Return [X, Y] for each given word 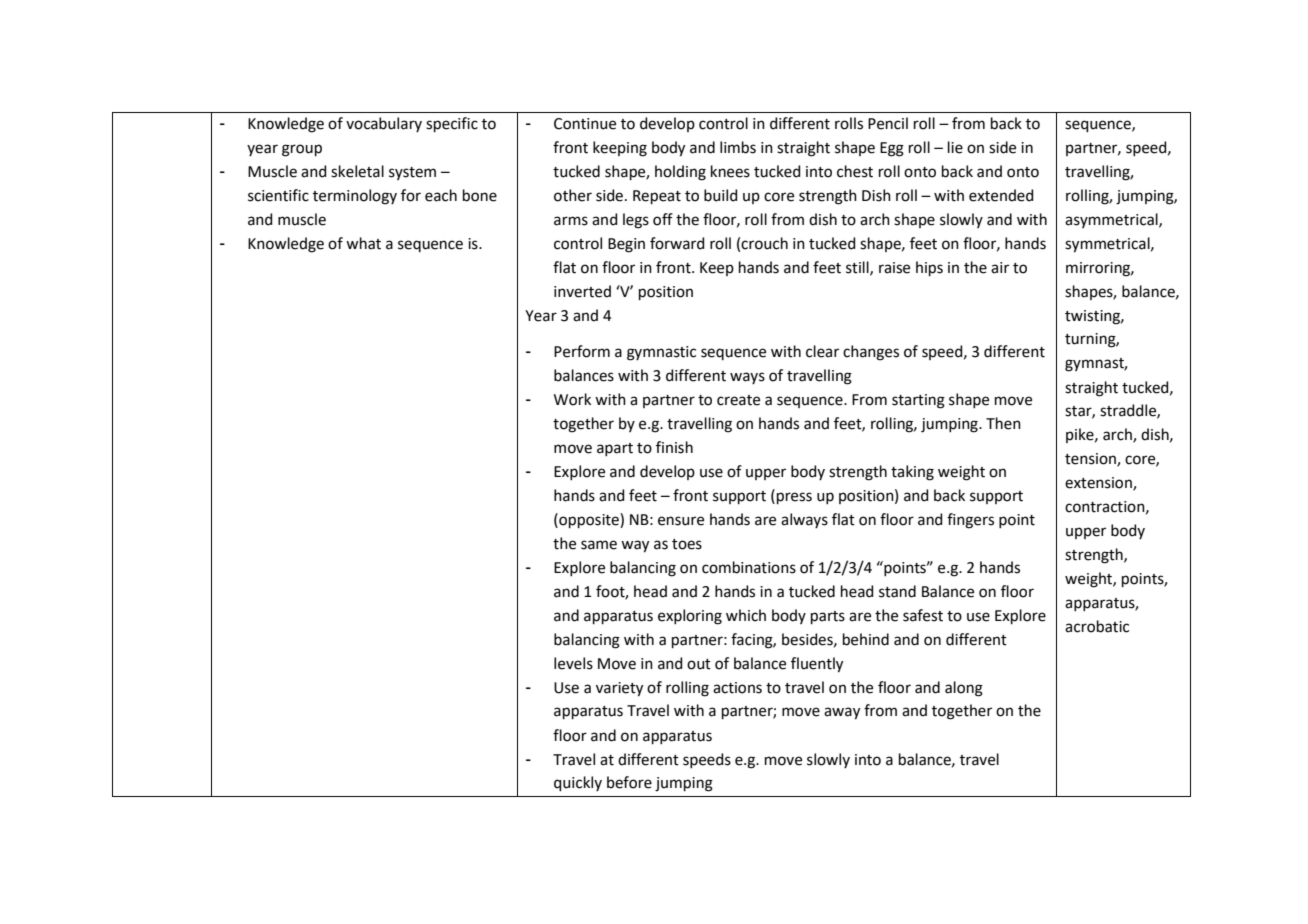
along [964, 689]
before [629, 782]
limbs [738, 147]
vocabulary [384, 124]
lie [955, 147]
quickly [578, 783]
